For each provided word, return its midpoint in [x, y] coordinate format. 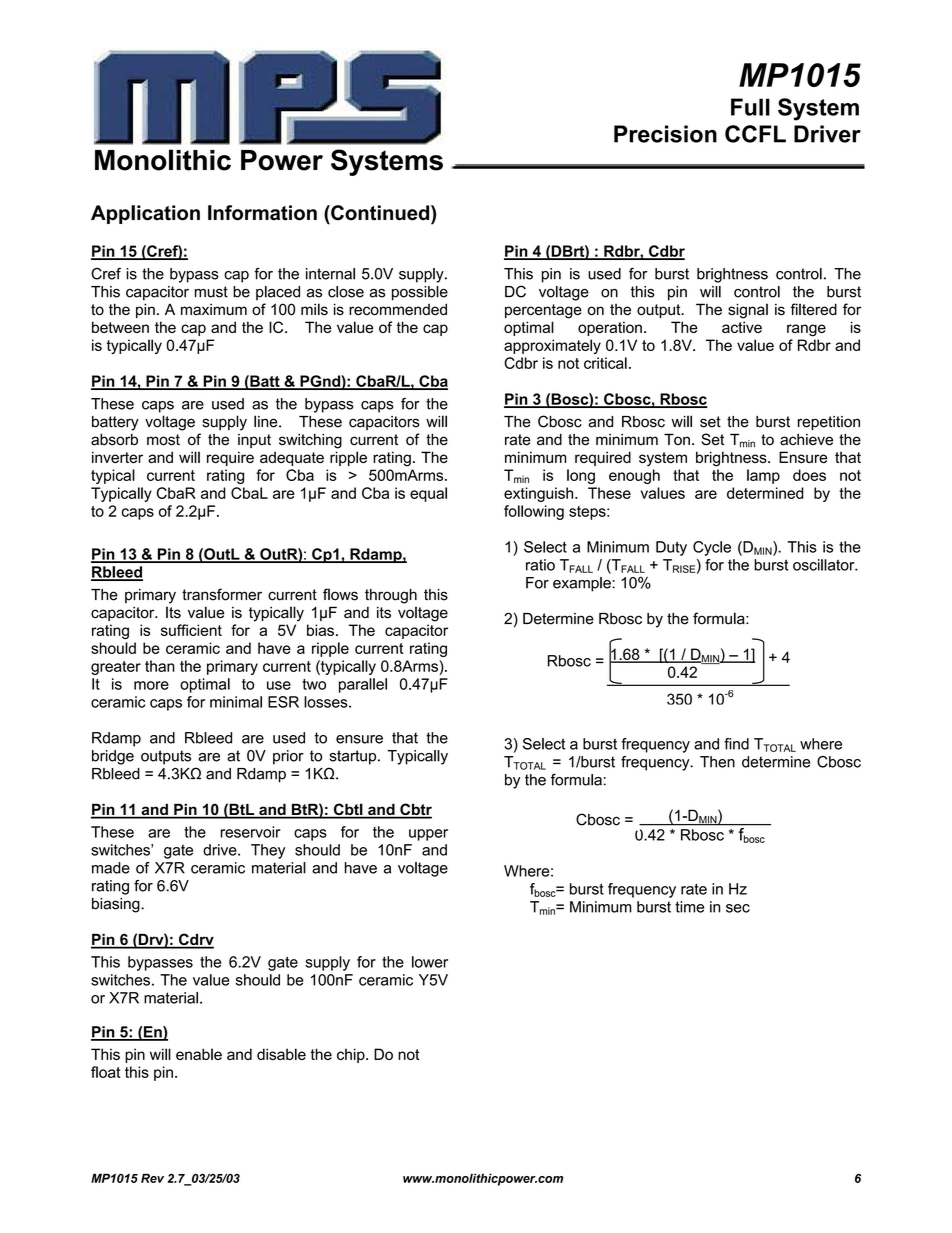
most [163, 440]
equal [428, 494]
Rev [152, 1178]
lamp [763, 476]
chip [352, 1055]
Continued [380, 213]
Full [750, 107]
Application [145, 214]
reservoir [250, 832]
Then [717, 762]
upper [428, 835]
